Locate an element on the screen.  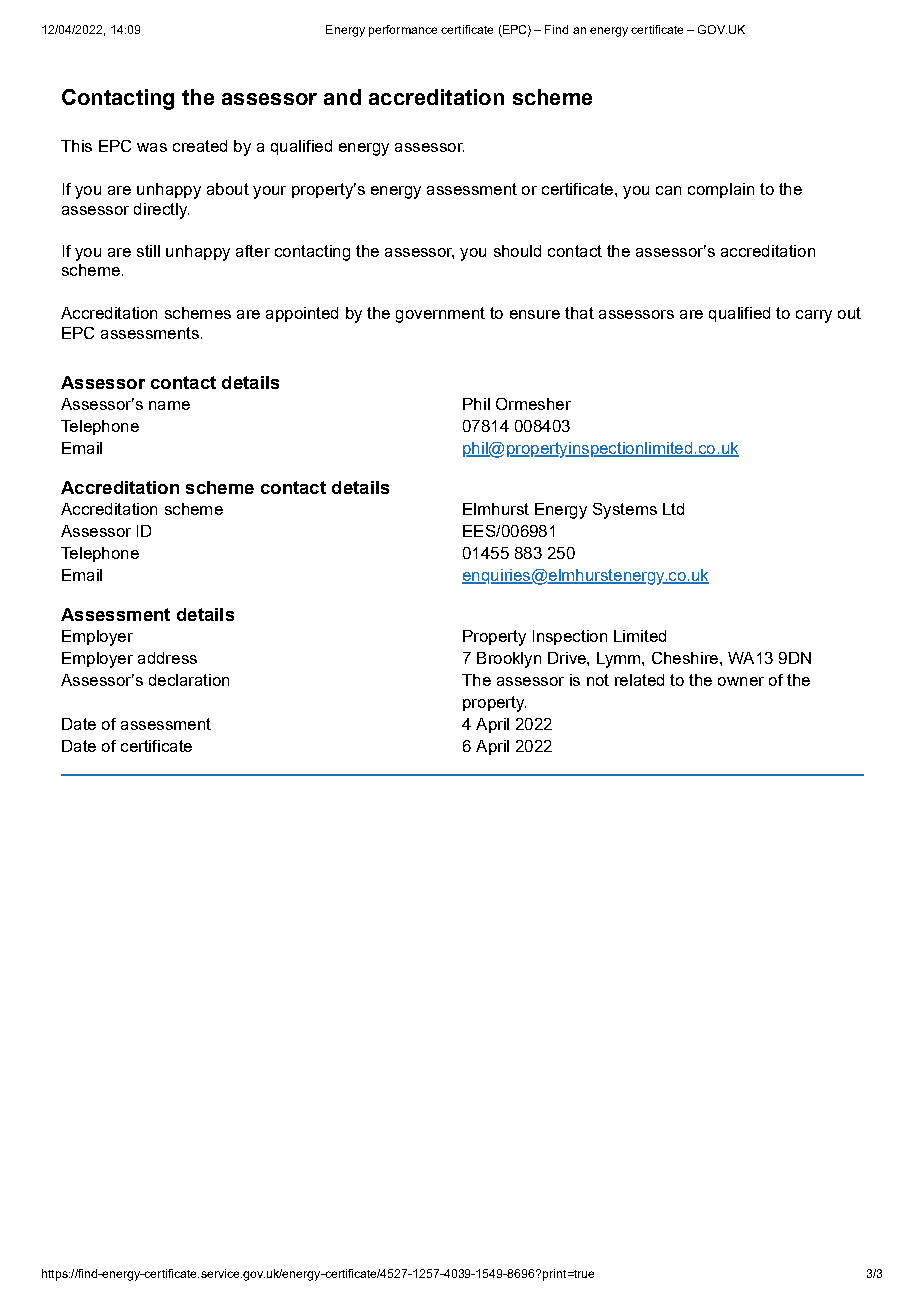
name is located at coordinates (169, 405).
